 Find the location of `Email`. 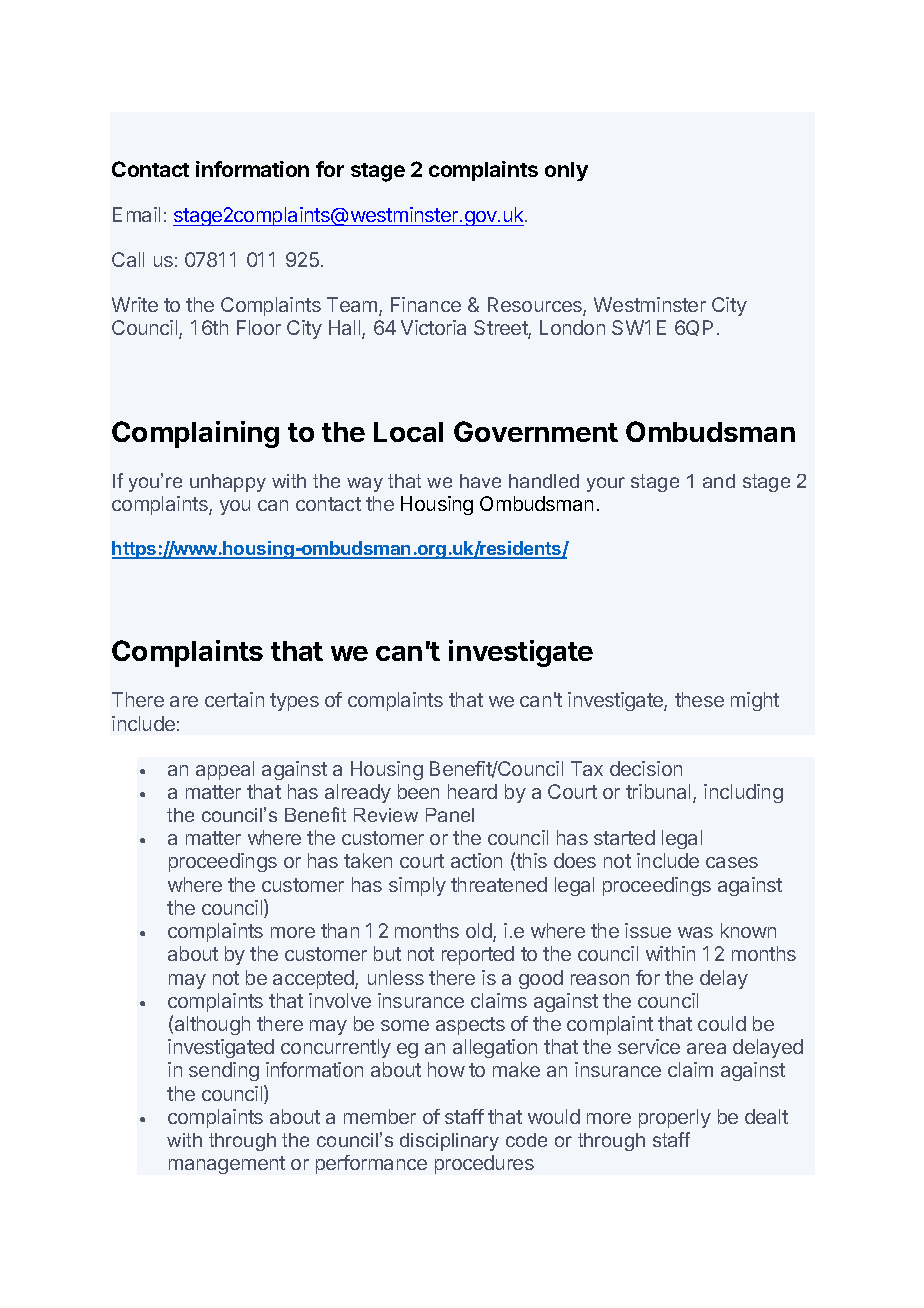

Email is located at coordinates (136, 214).
